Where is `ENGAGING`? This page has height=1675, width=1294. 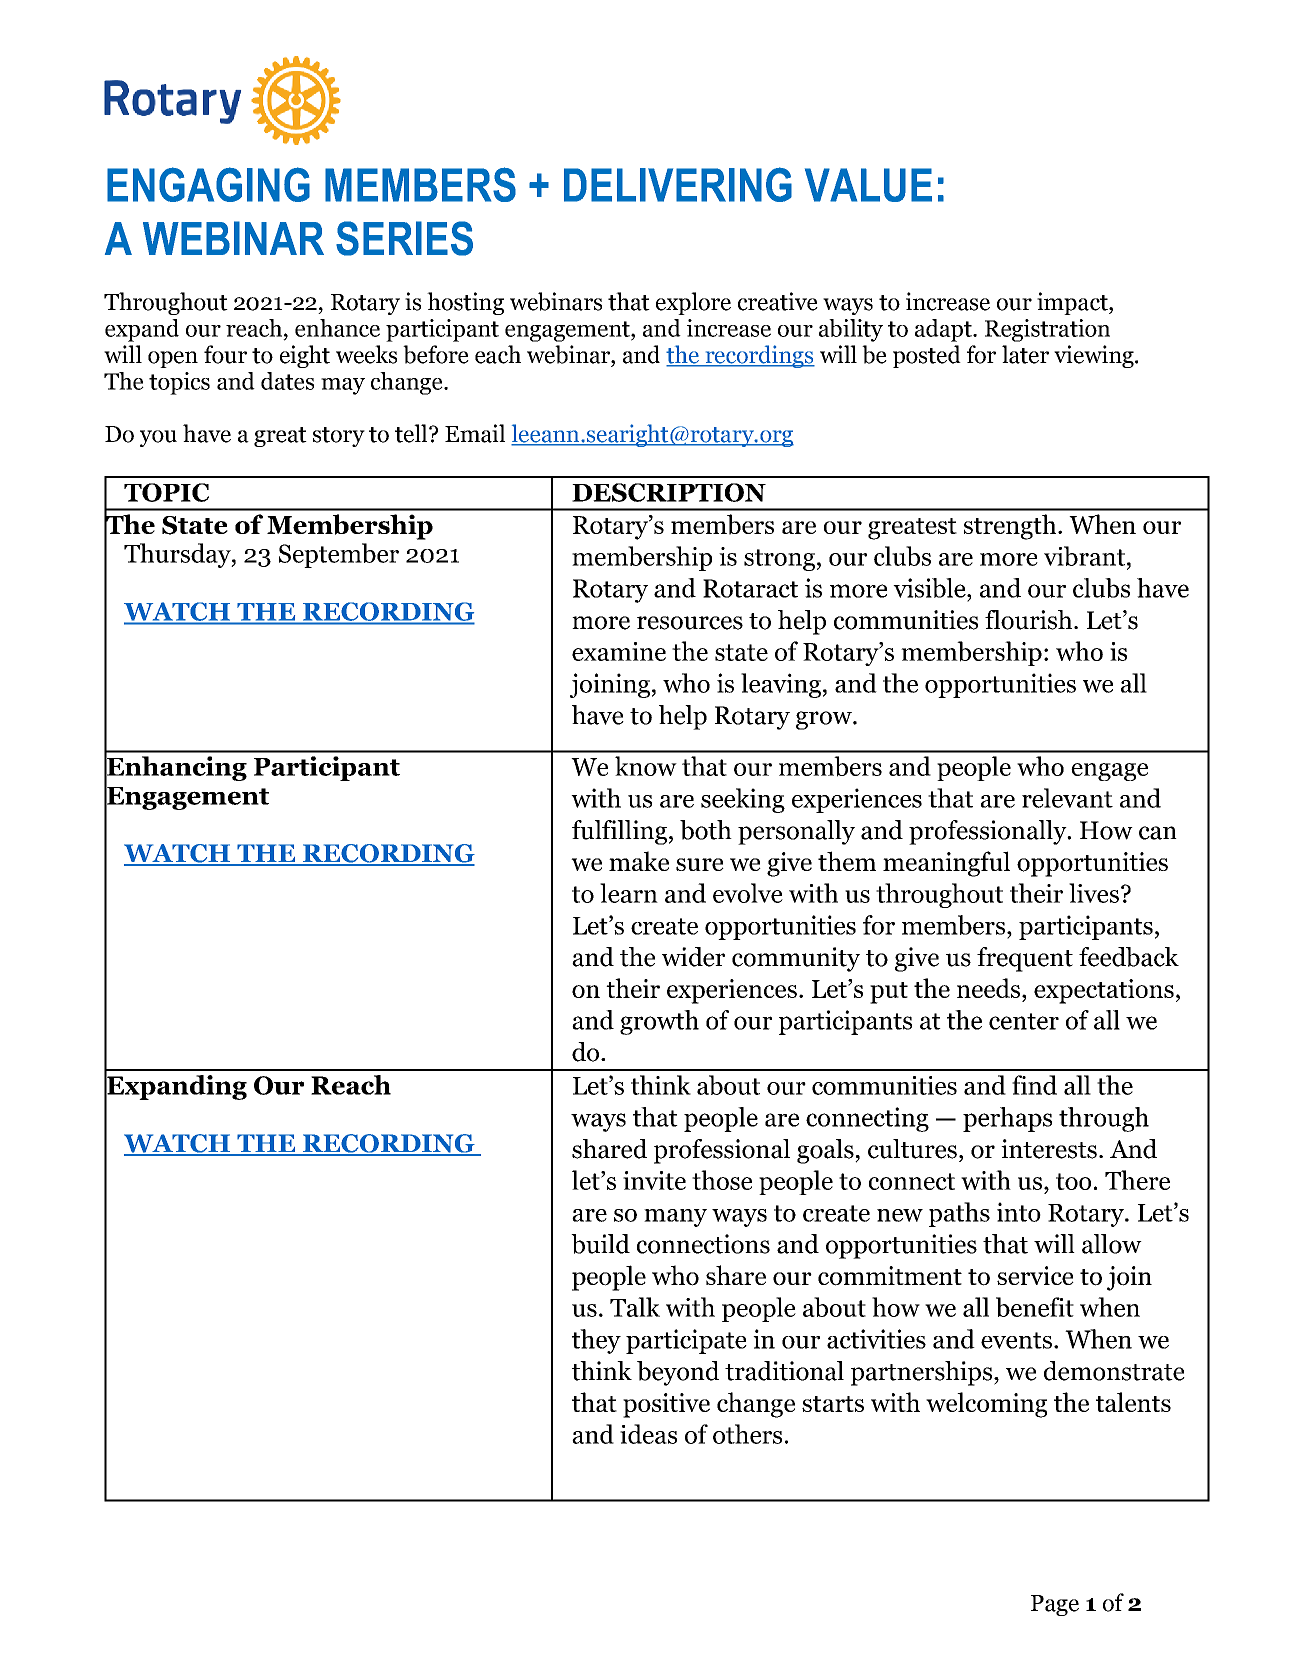 ENGAGING is located at coordinates (208, 184).
